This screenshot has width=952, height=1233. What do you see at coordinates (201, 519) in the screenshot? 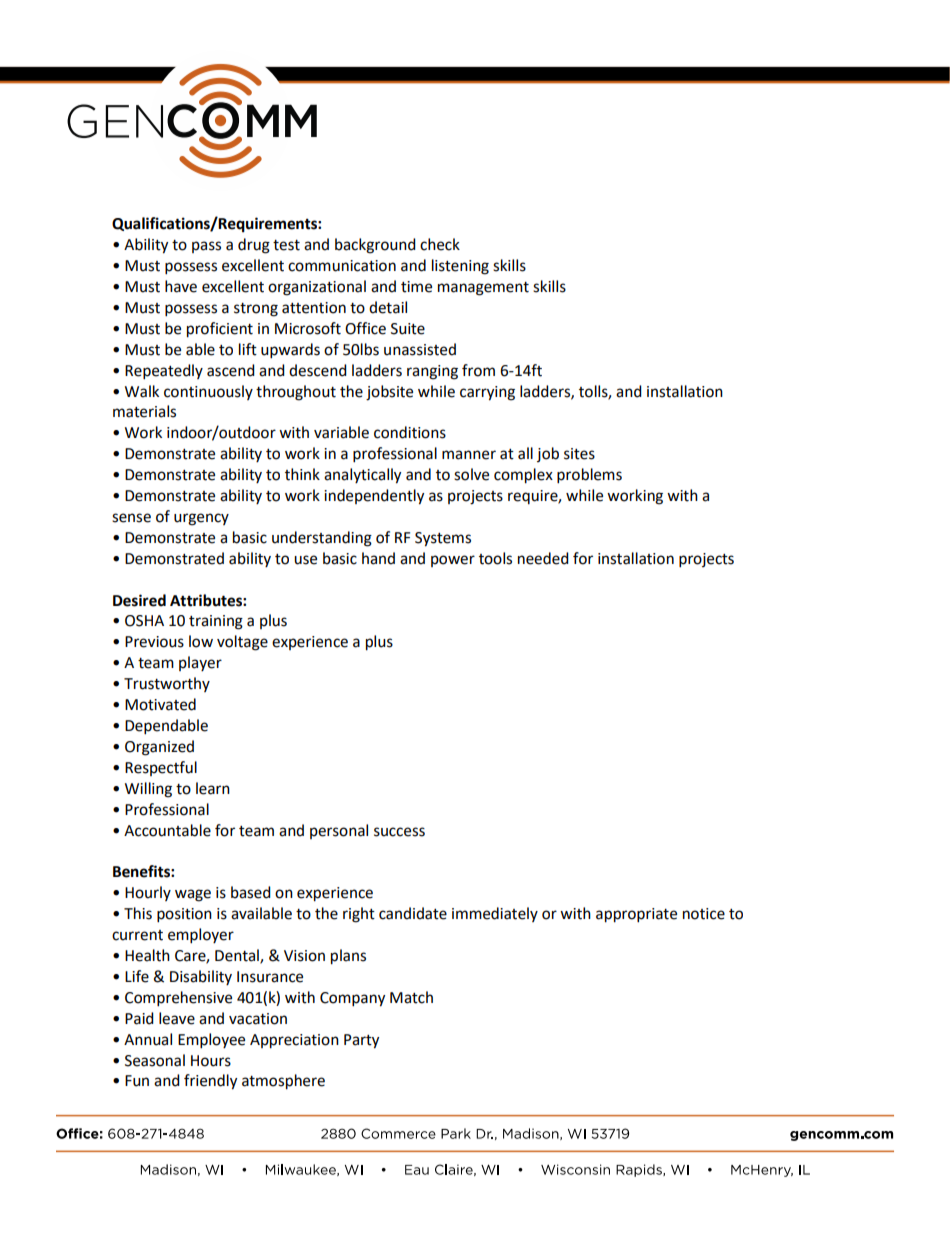
I see `urgency` at bounding box center [201, 519].
